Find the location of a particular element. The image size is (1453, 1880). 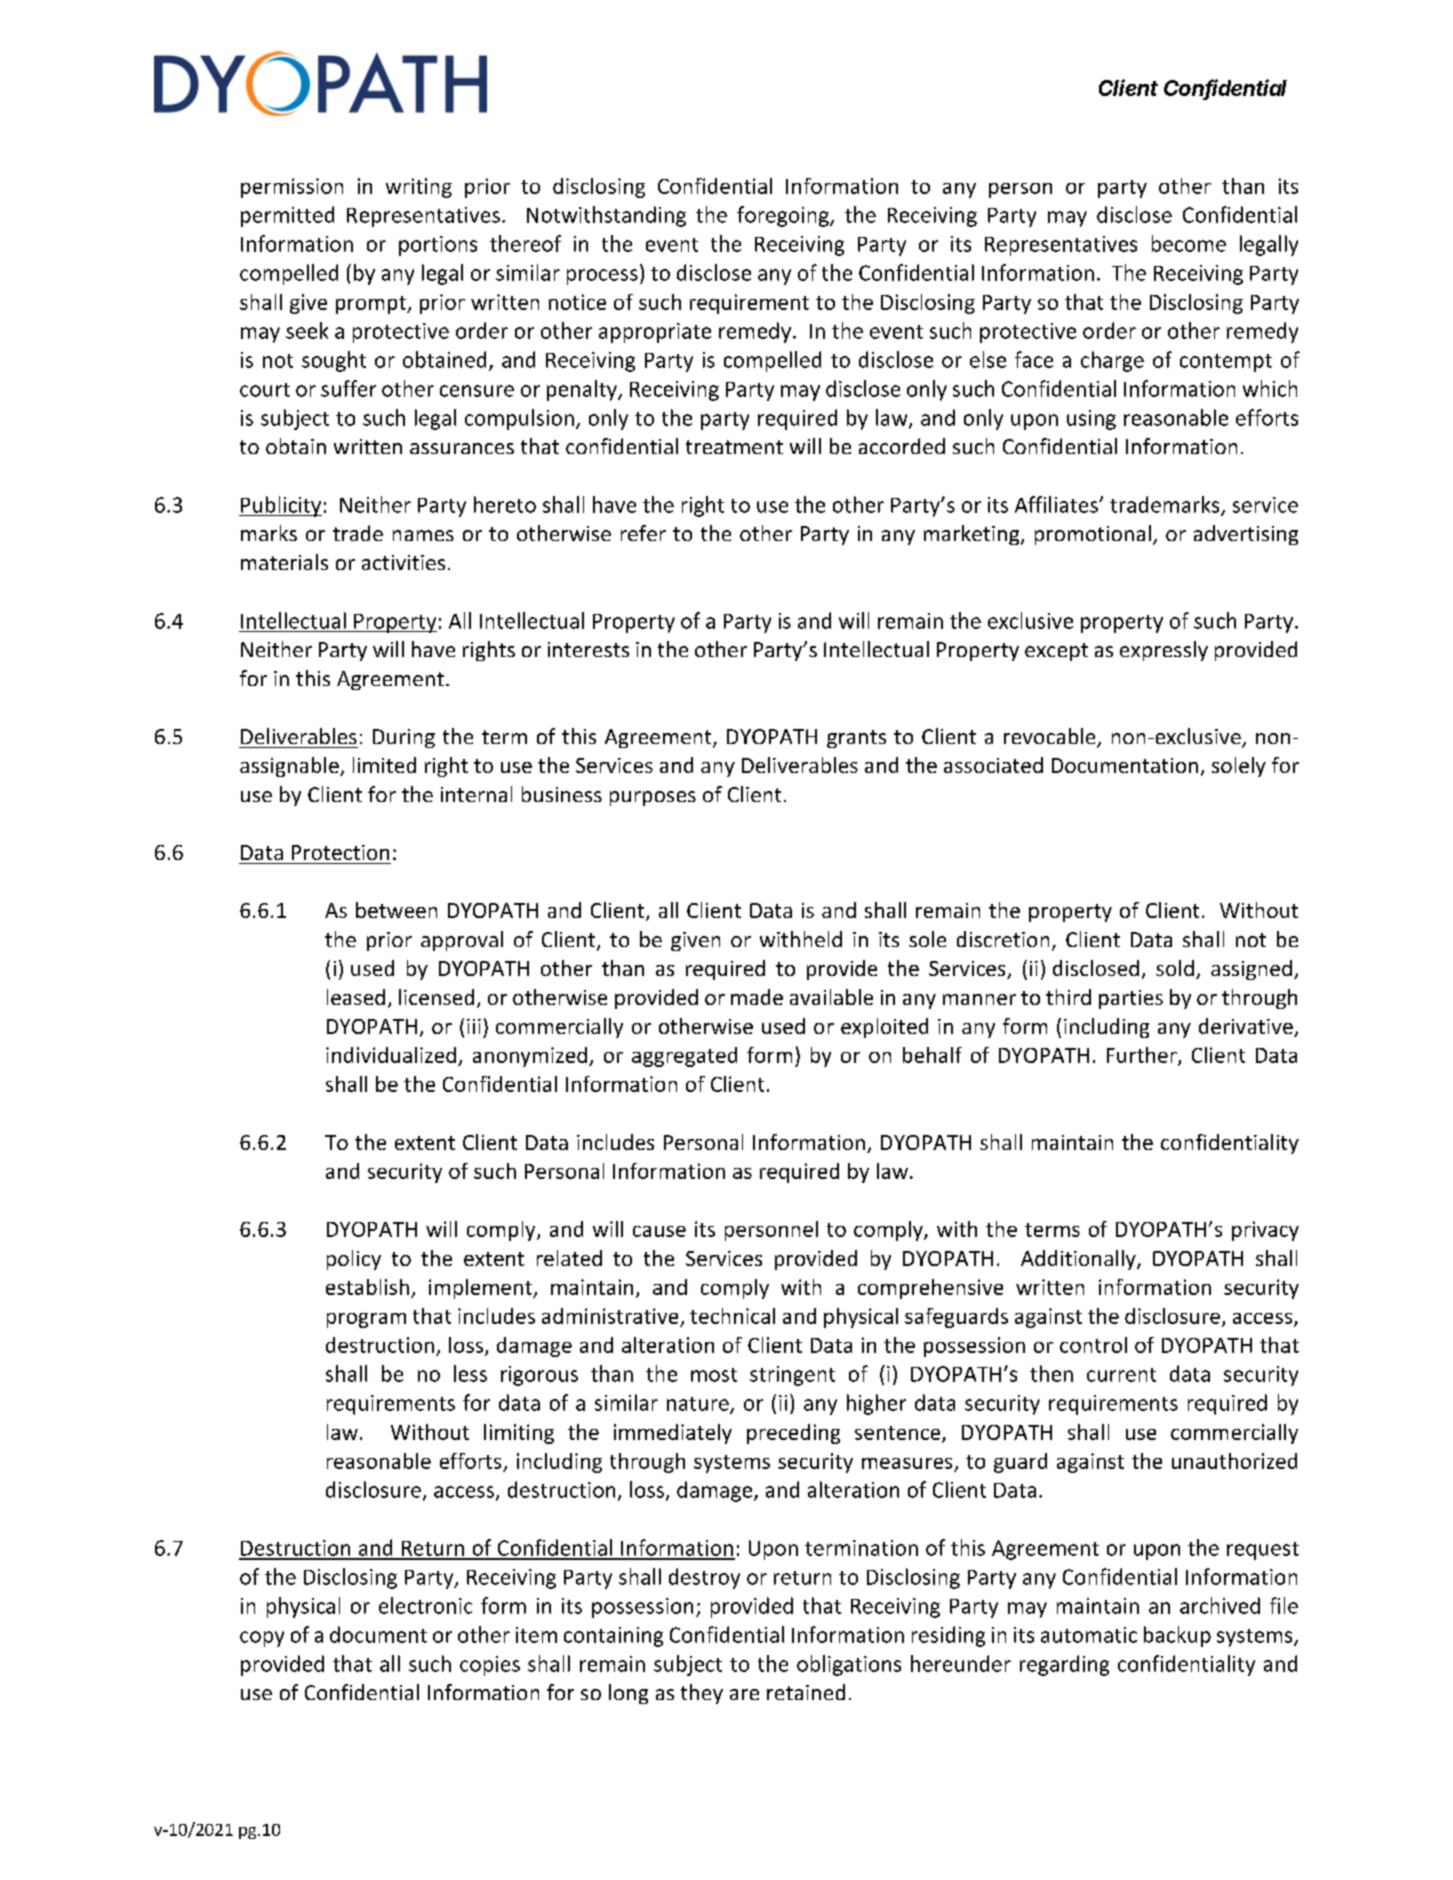

electronic is located at coordinates (425, 1605).
